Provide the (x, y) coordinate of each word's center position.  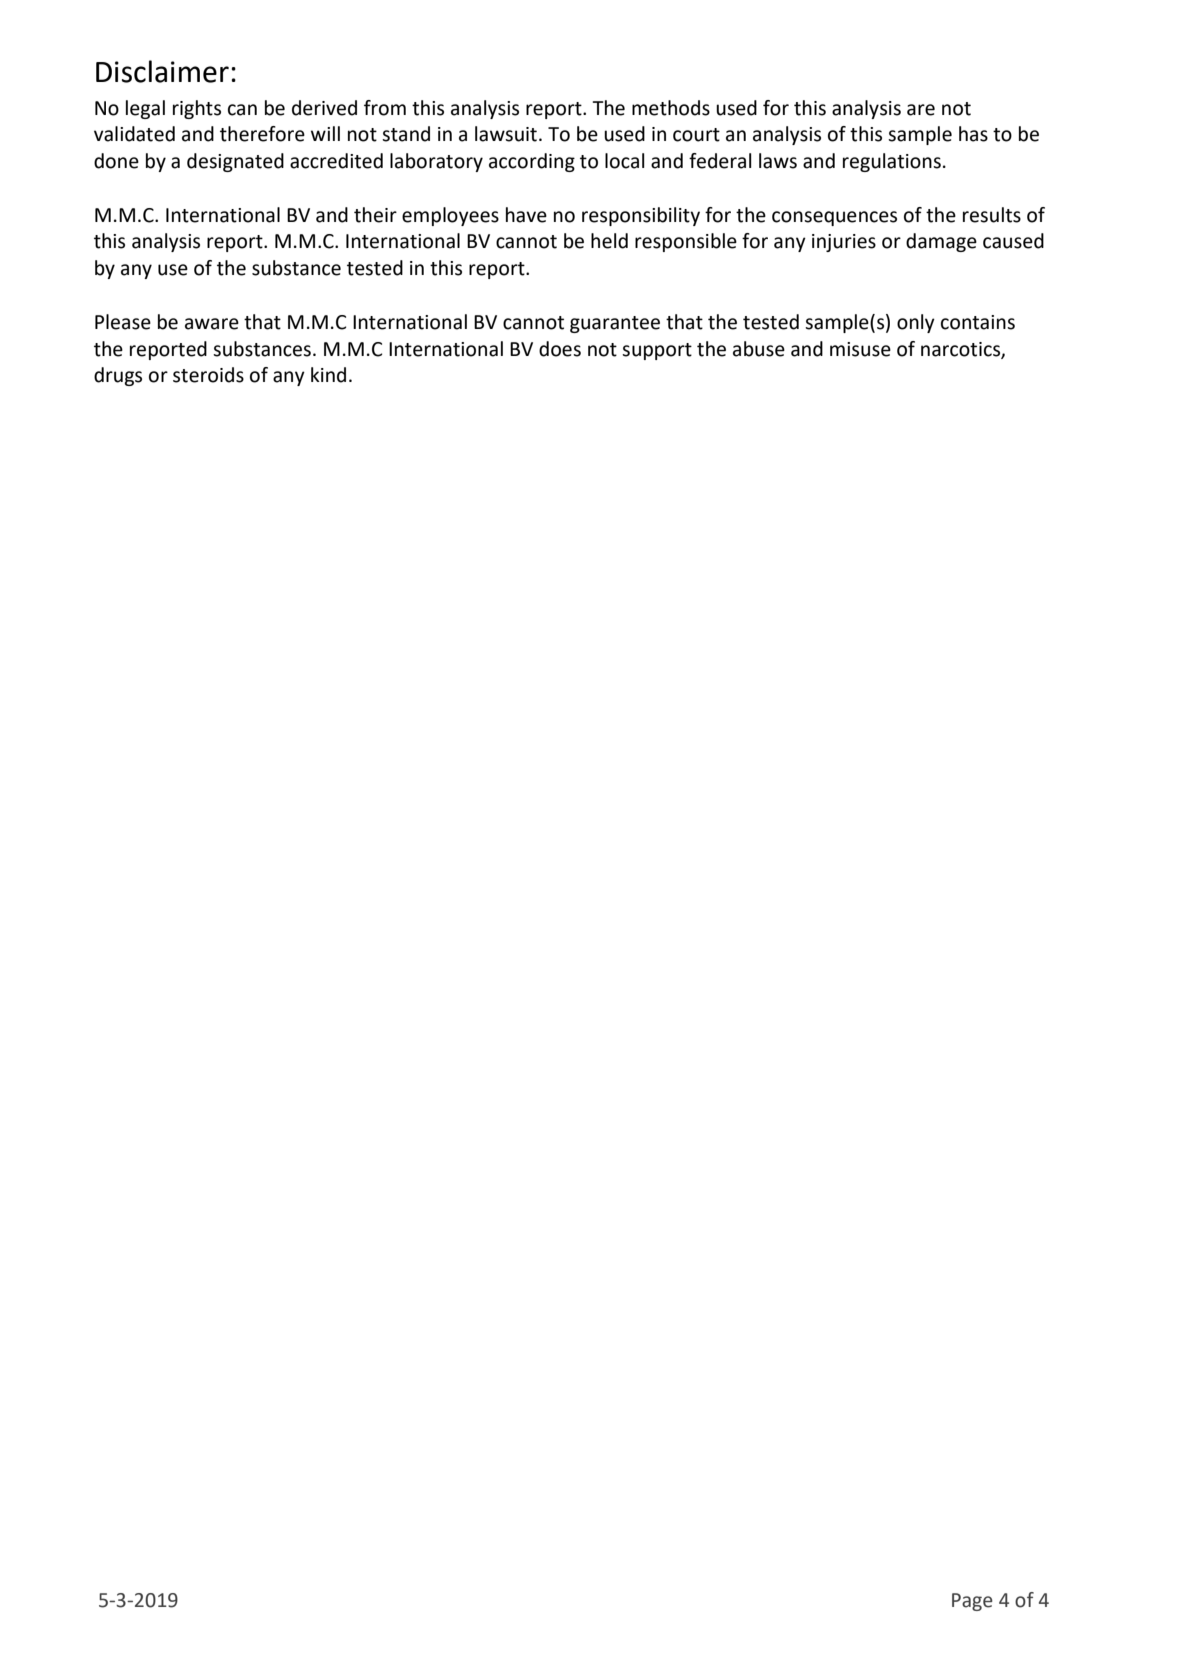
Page (972, 1602)
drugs (118, 376)
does (560, 349)
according (532, 162)
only (916, 323)
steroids (208, 375)
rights (197, 109)
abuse (759, 349)
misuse (860, 349)
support (657, 351)
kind (328, 375)
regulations (892, 162)
